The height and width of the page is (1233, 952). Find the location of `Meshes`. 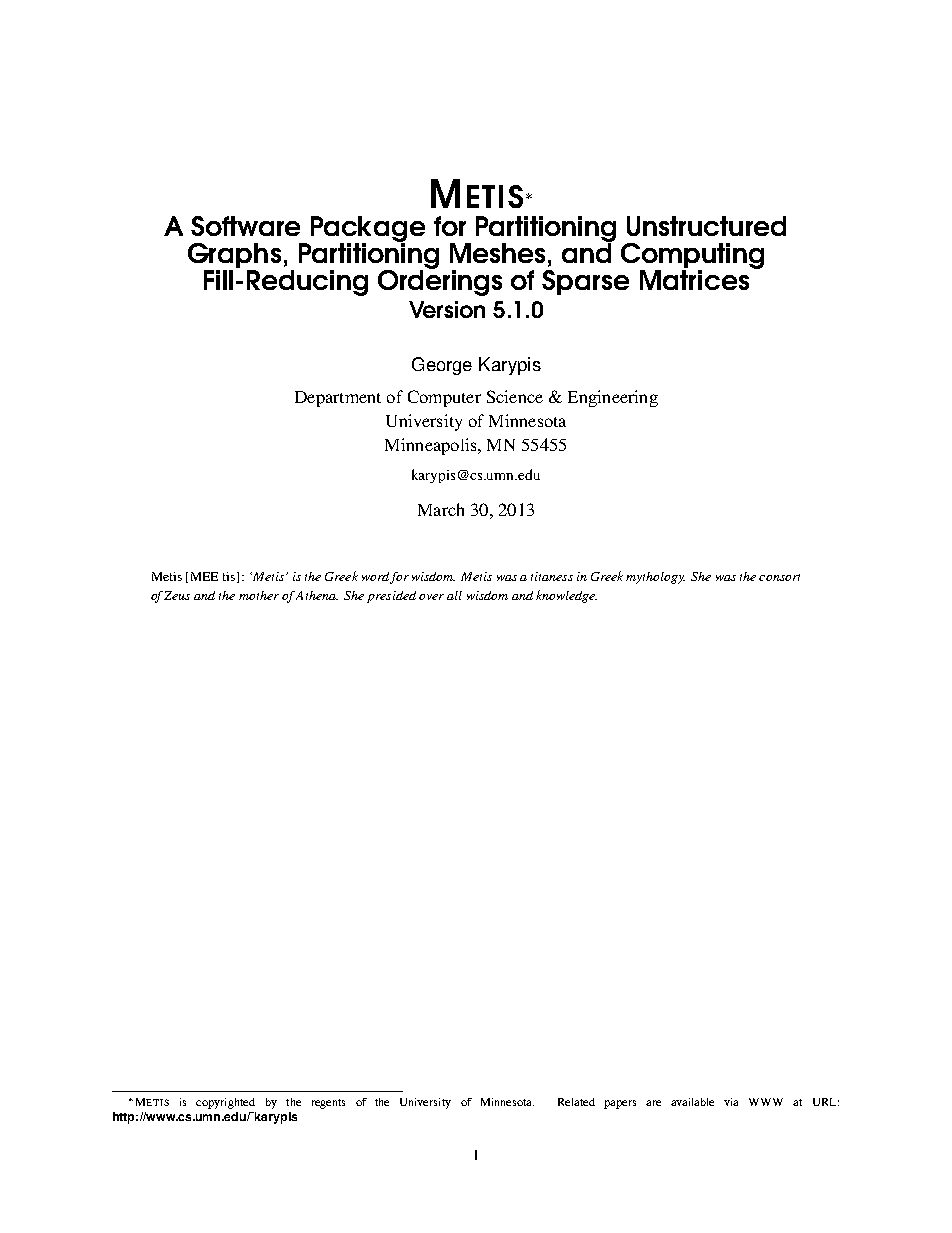

Meshes is located at coordinates (497, 253).
